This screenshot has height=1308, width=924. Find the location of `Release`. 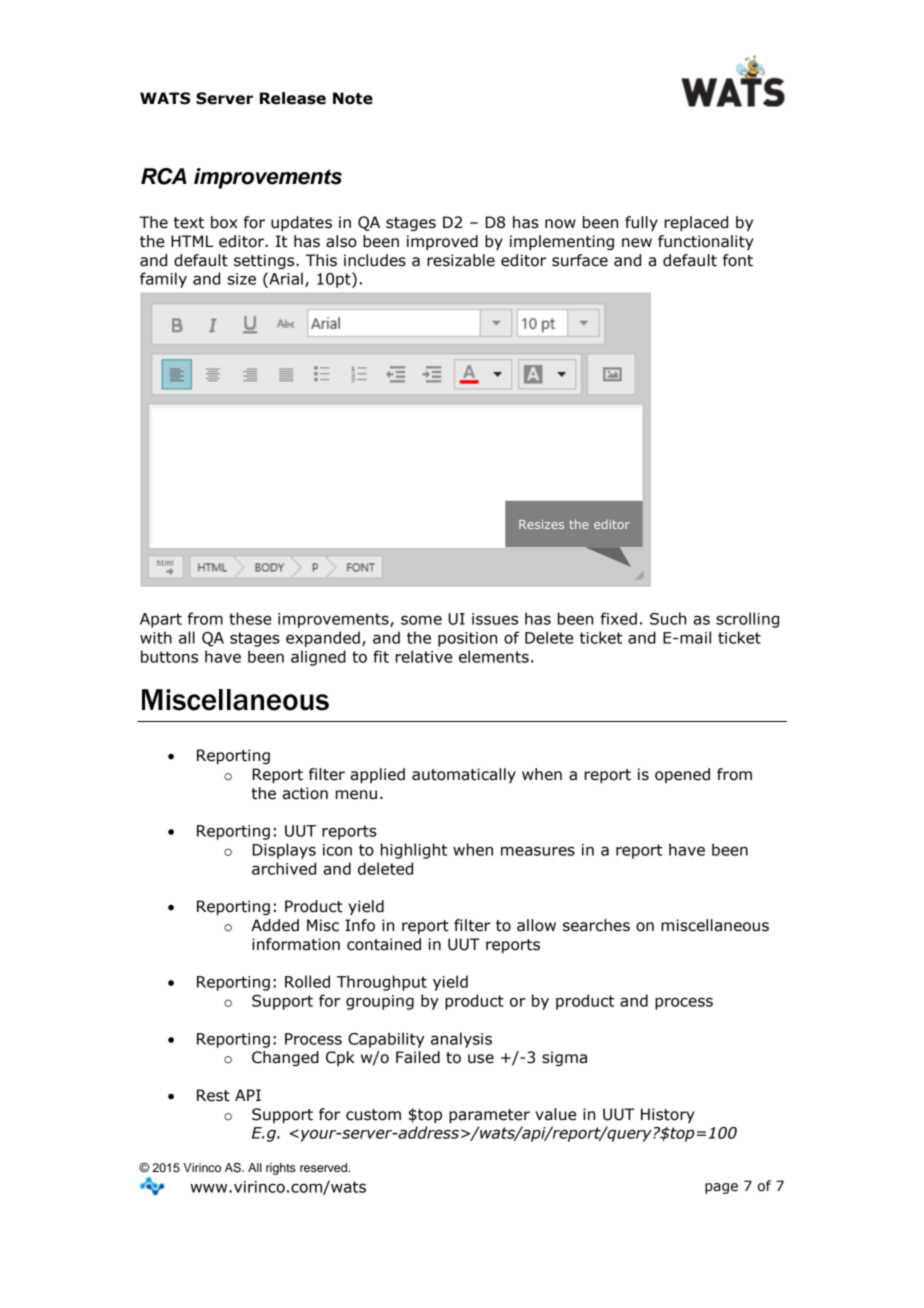

Release is located at coordinates (293, 98).
